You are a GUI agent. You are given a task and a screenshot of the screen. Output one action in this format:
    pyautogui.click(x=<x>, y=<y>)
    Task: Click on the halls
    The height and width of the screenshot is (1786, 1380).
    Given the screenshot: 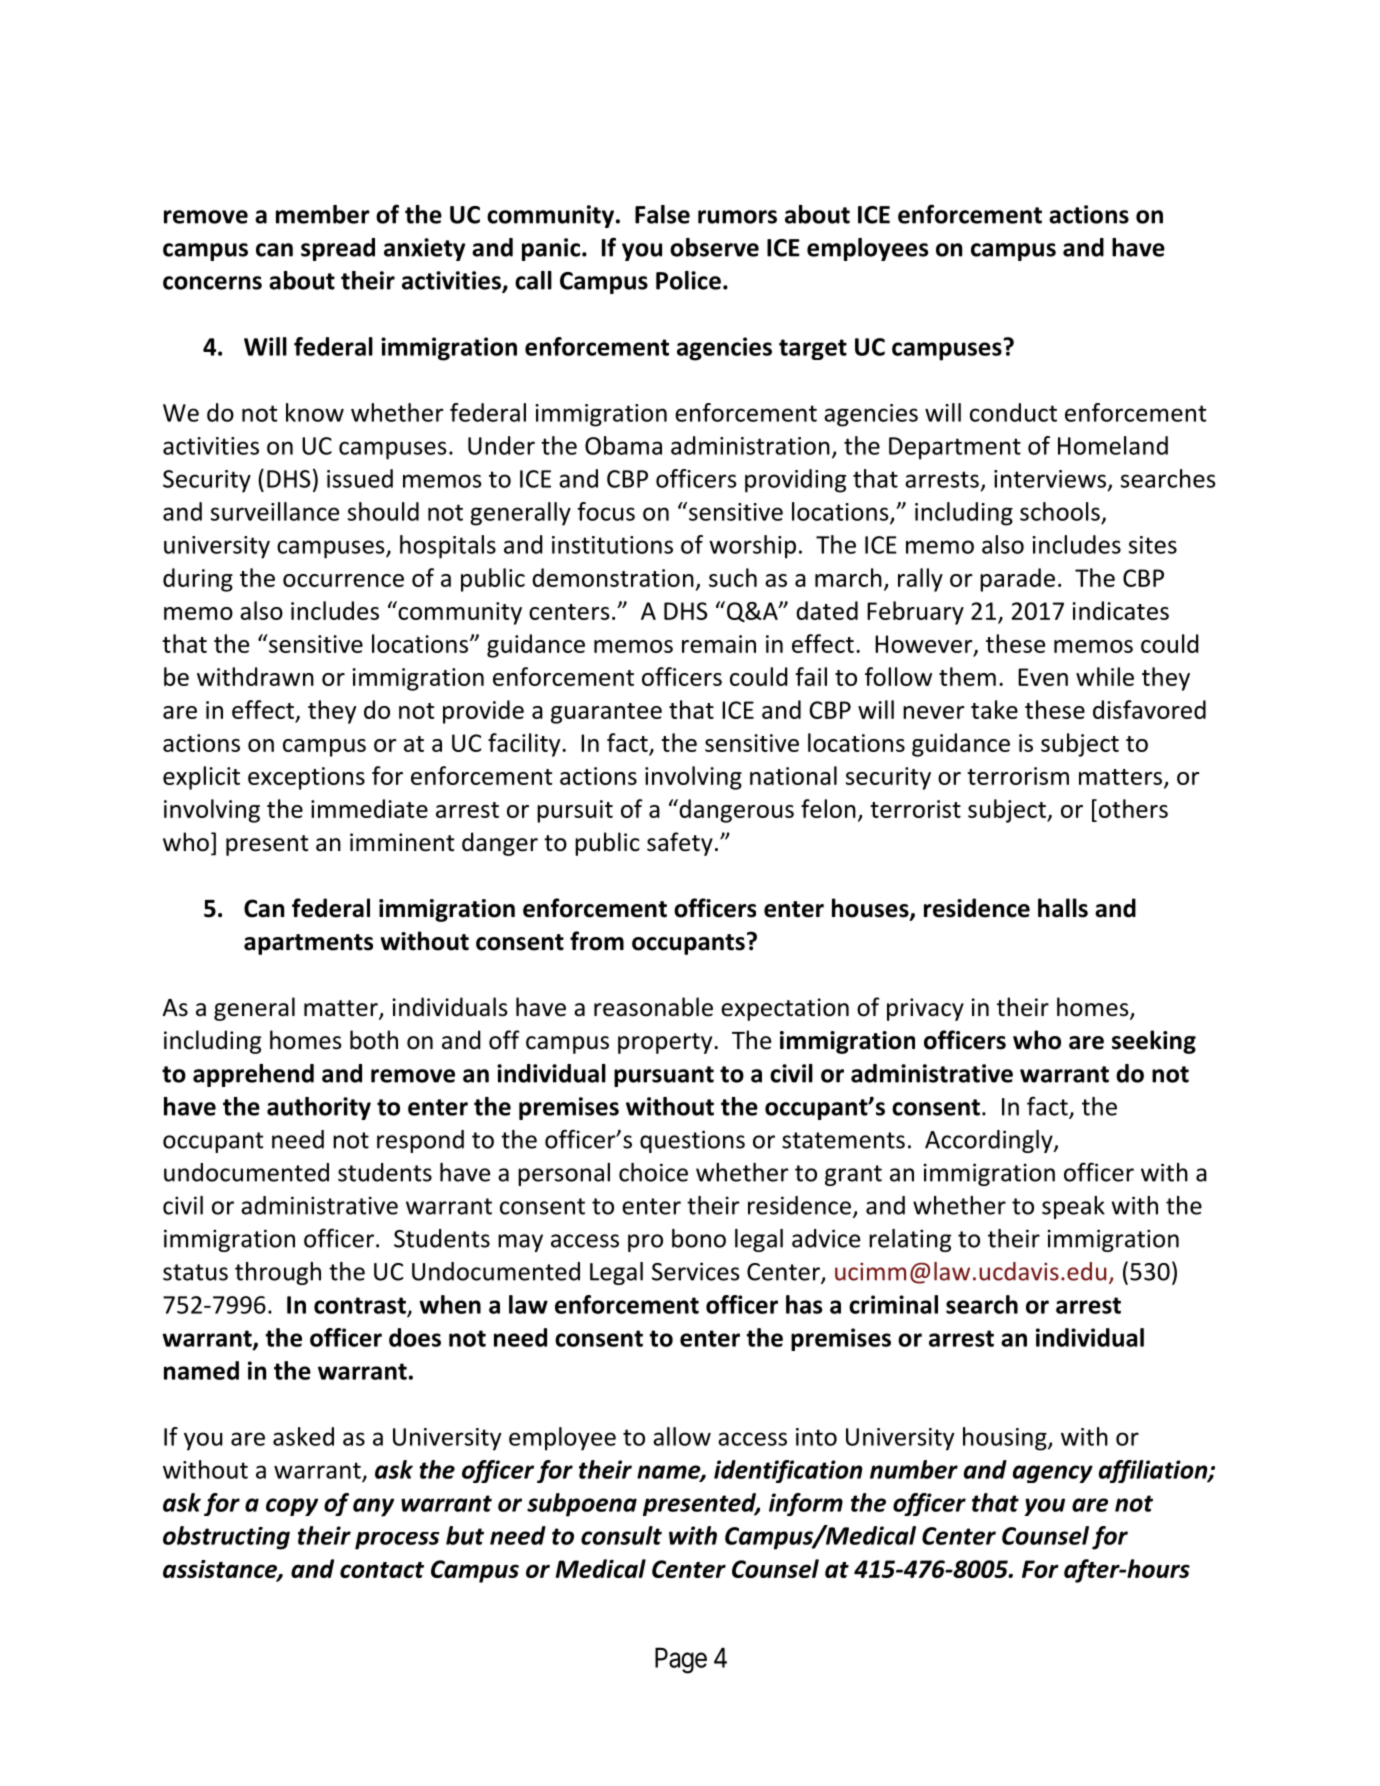 What is the action you would take?
    pyautogui.click(x=1063, y=908)
